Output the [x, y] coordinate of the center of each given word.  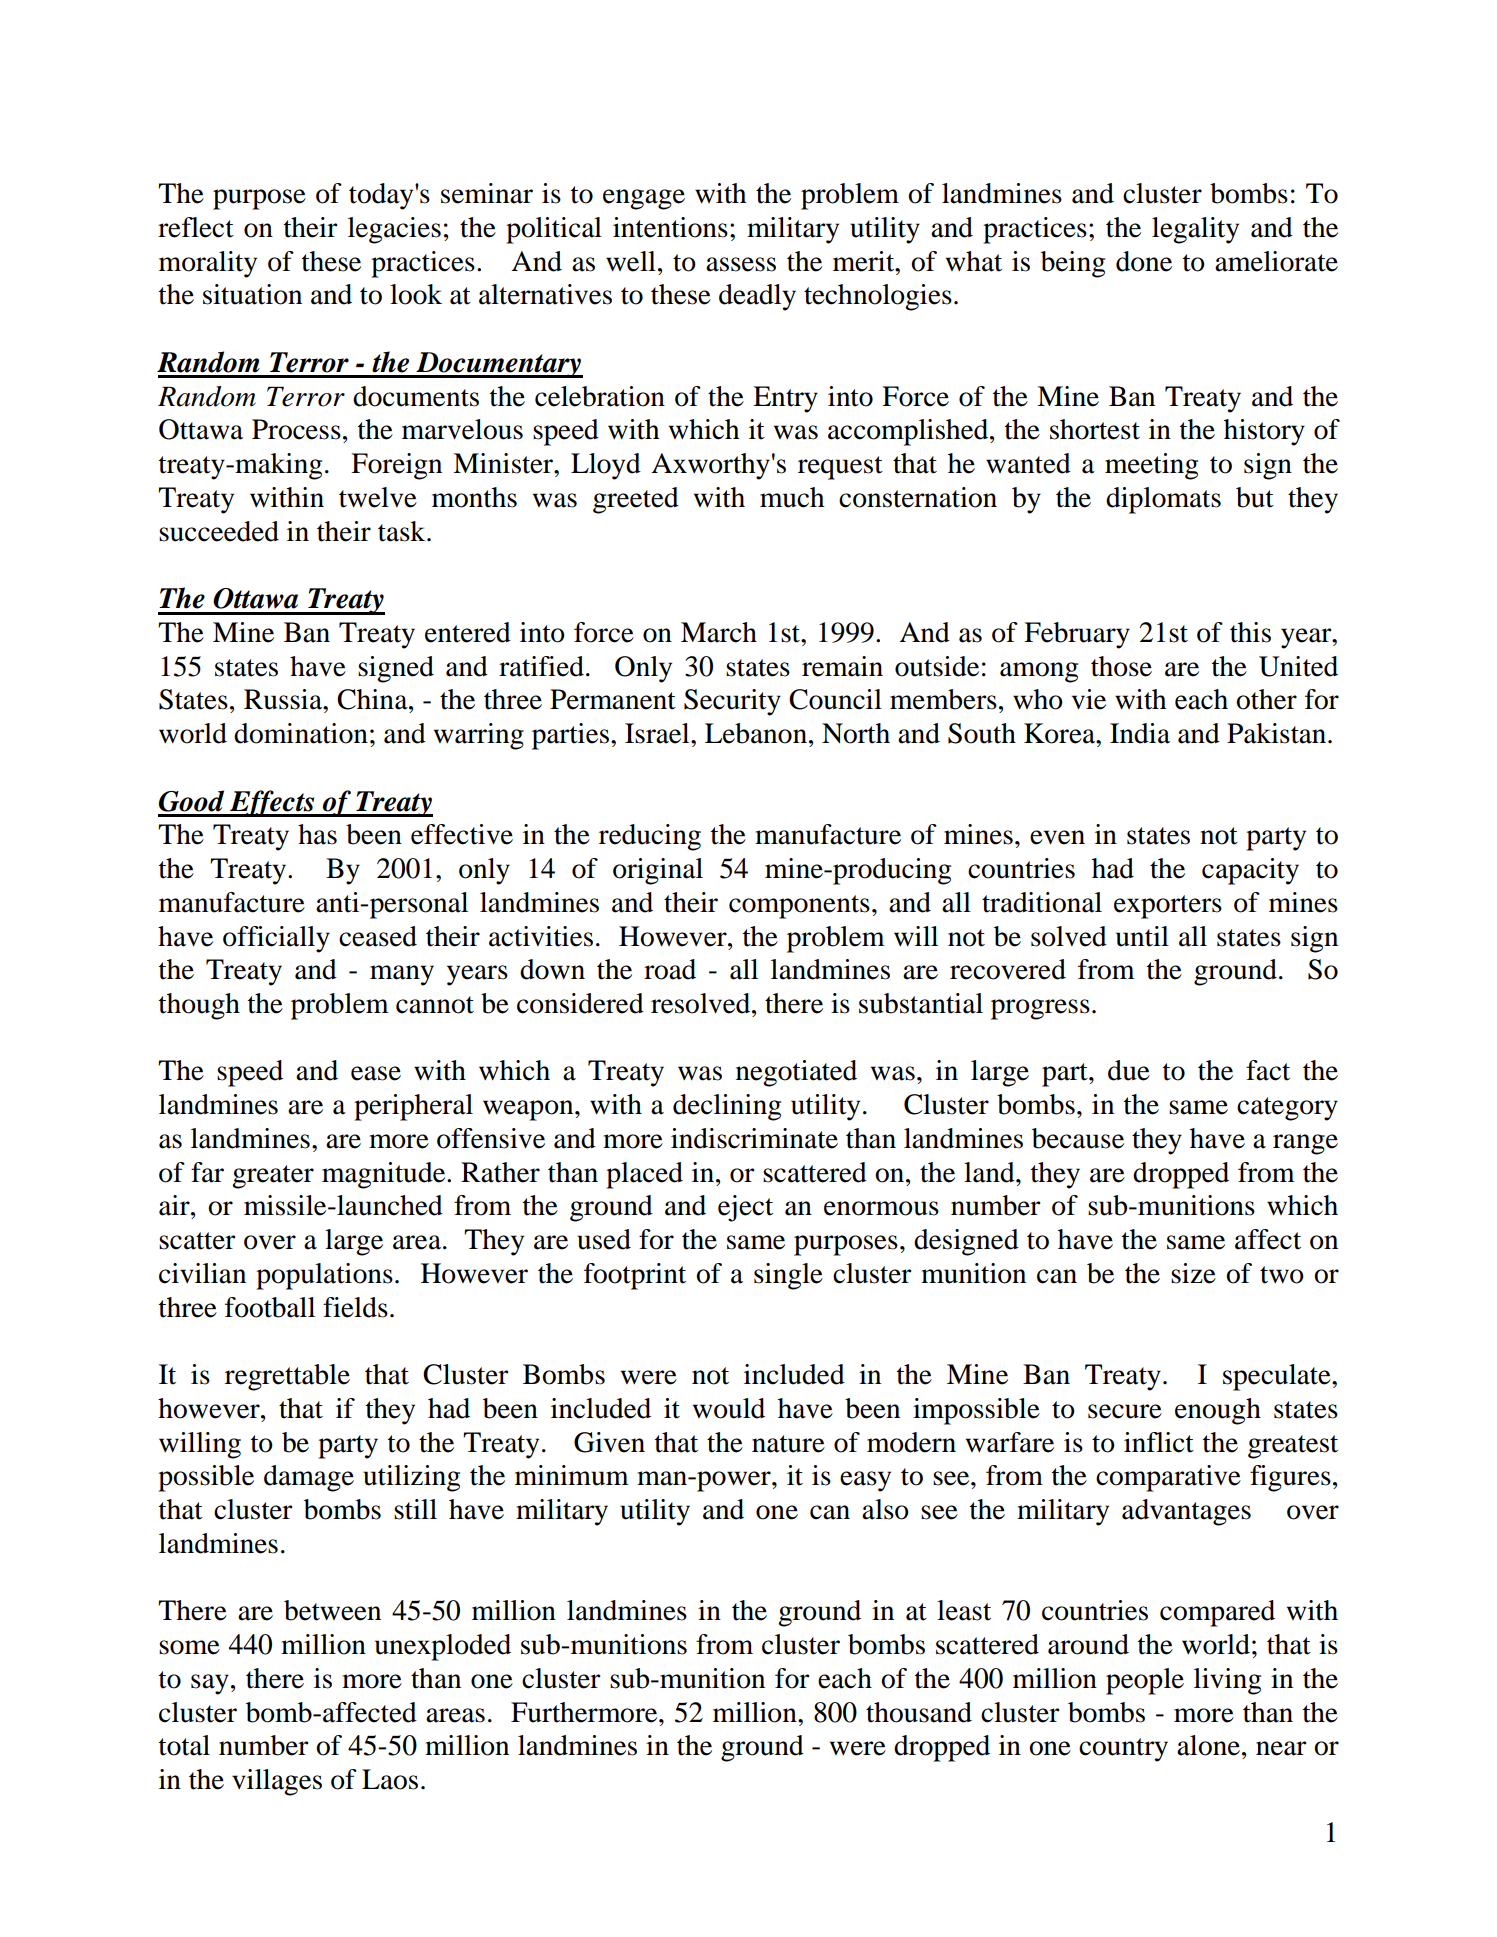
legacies [394, 230]
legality [1195, 230]
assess [741, 264]
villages [277, 1782]
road [670, 969]
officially [276, 939]
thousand [919, 1712]
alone [1208, 1745]
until [1142, 936]
